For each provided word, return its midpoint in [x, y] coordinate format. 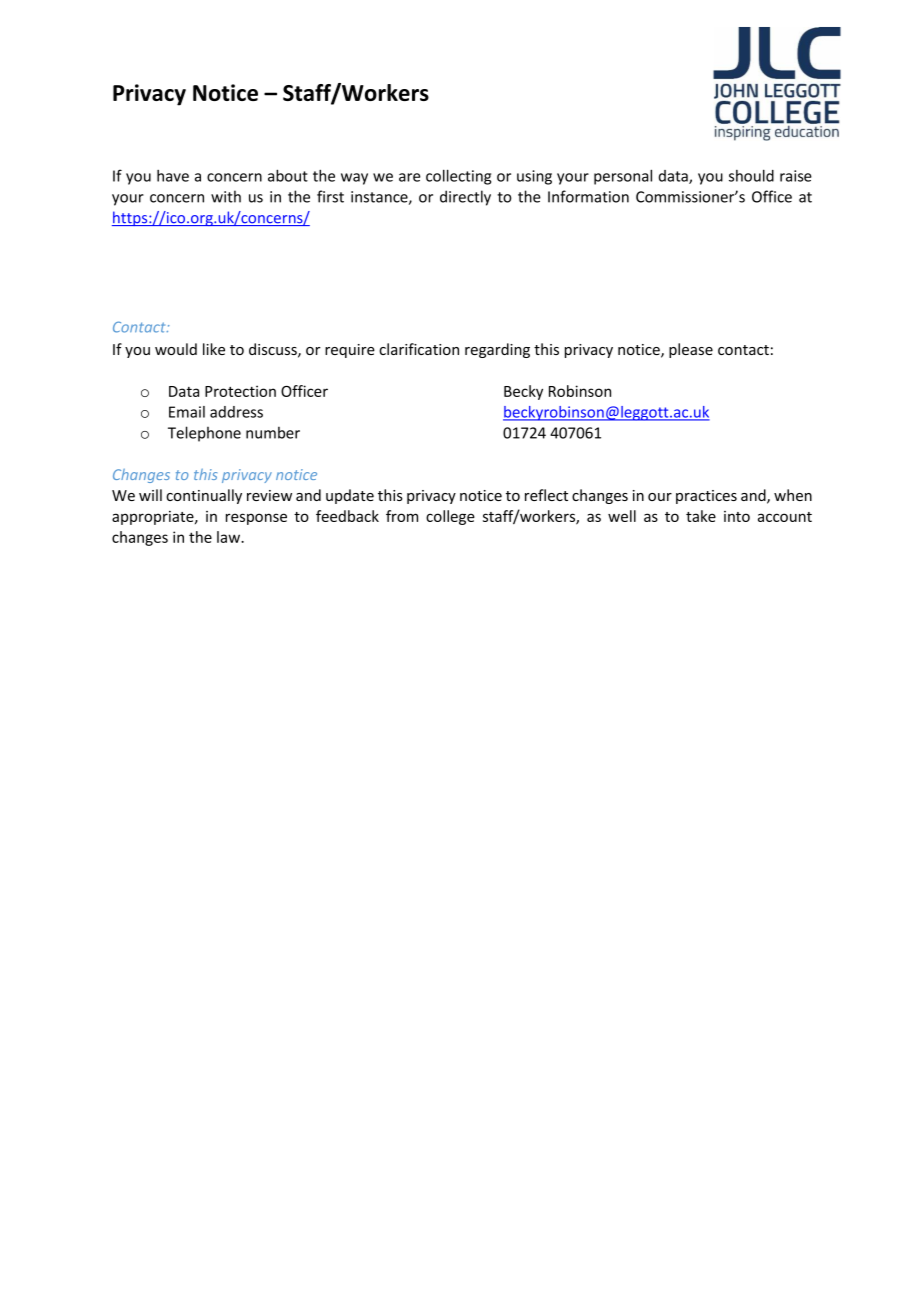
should [751, 175]
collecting [458, 177]
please [691, 350]
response [256, 519]
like [214, 349]
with [226, 196]
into [737, 516]
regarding [497, 350]
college [450, 517]
